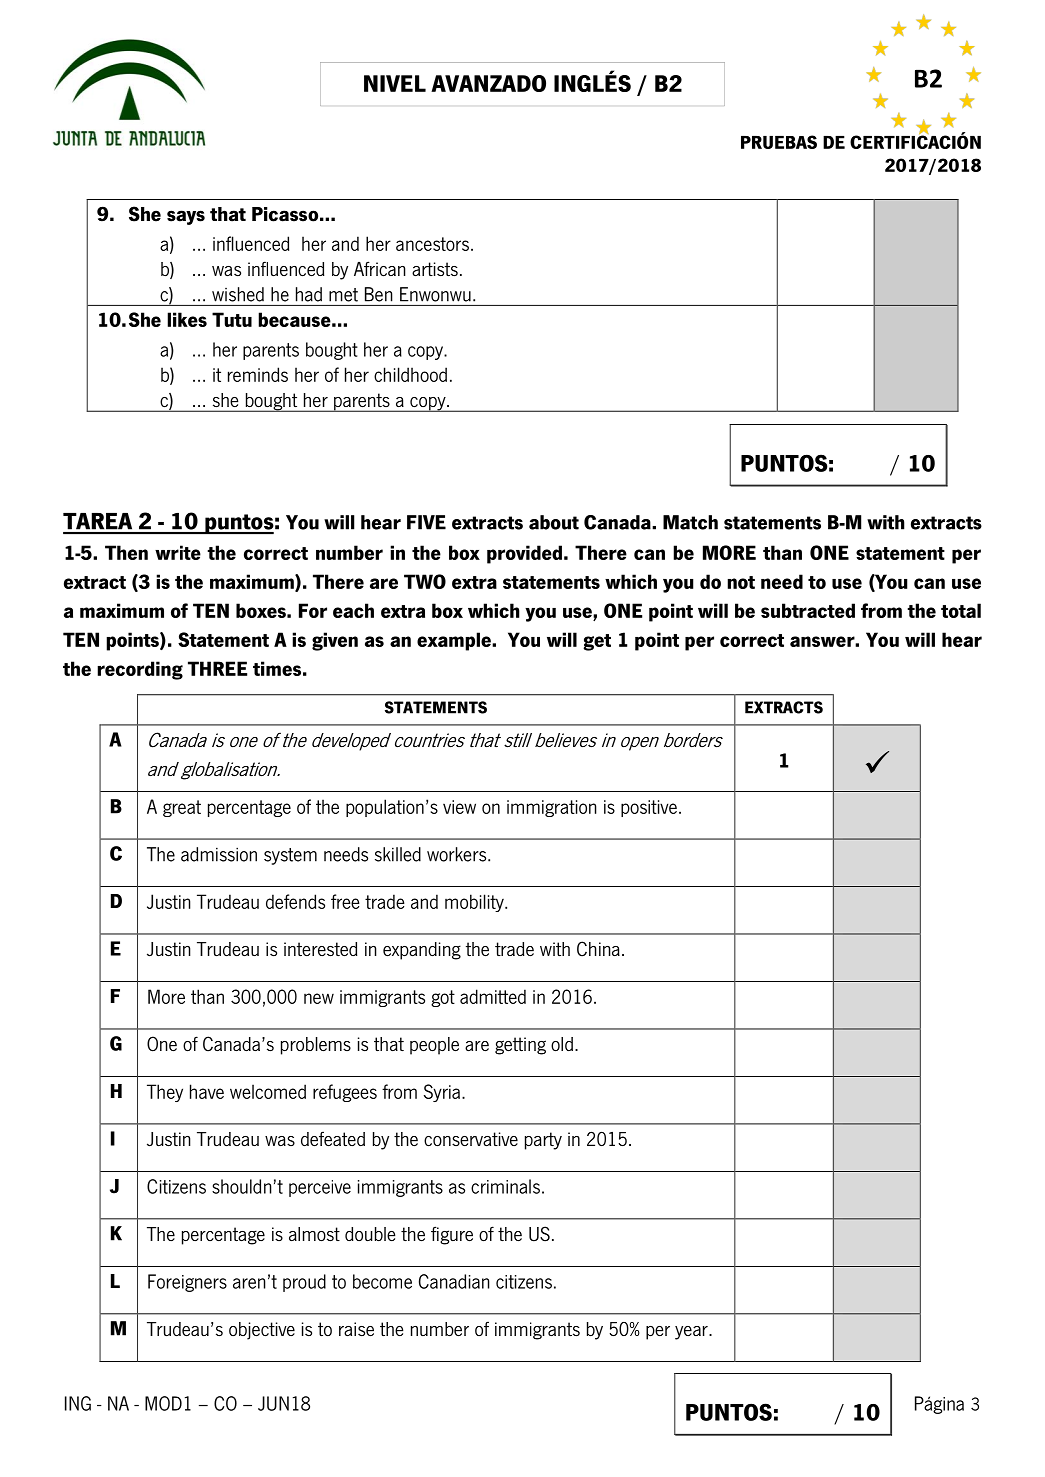 The image size is (1045, 1477). I want to click on positive, so click(649, 808).
